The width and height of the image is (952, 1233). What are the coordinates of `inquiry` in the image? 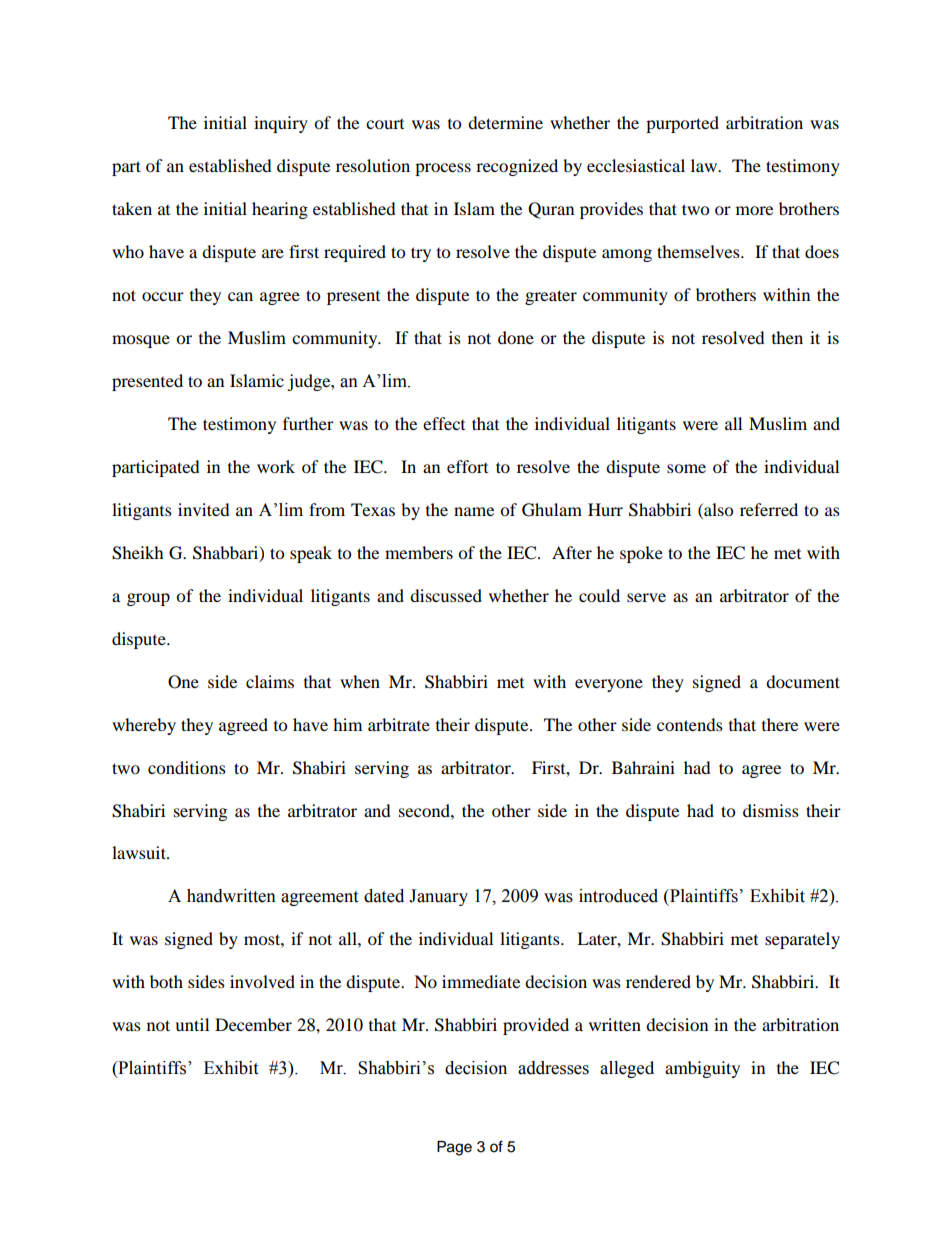 It's located at (281, 124).
